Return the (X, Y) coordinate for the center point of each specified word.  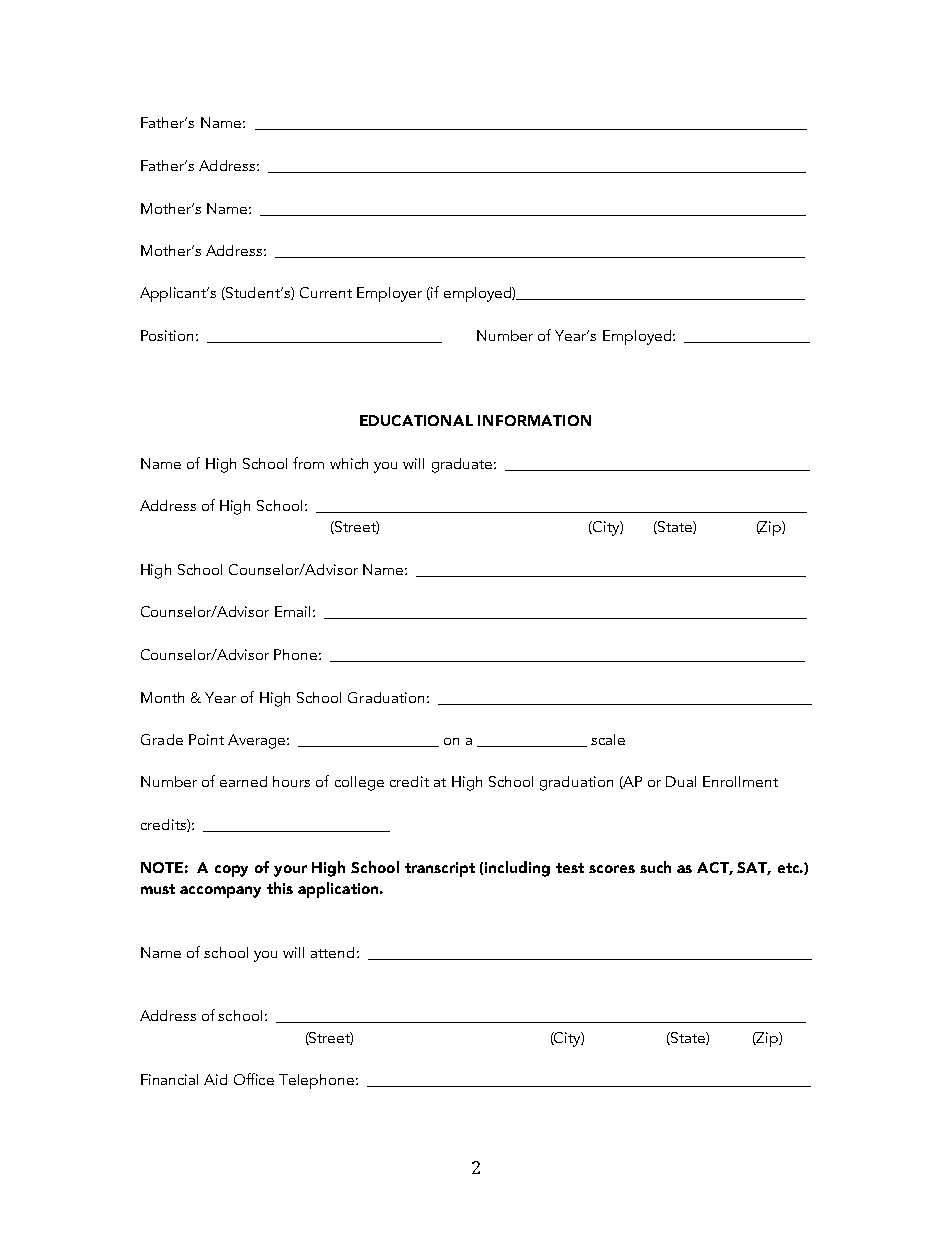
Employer (389, 294)
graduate (463, 465)
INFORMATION (534, 420)
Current (326, 292)
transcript (440, 869)
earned (243, 781)
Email (292, 611)
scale (608, 739)
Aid (215, 1079)
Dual (681, 781)
